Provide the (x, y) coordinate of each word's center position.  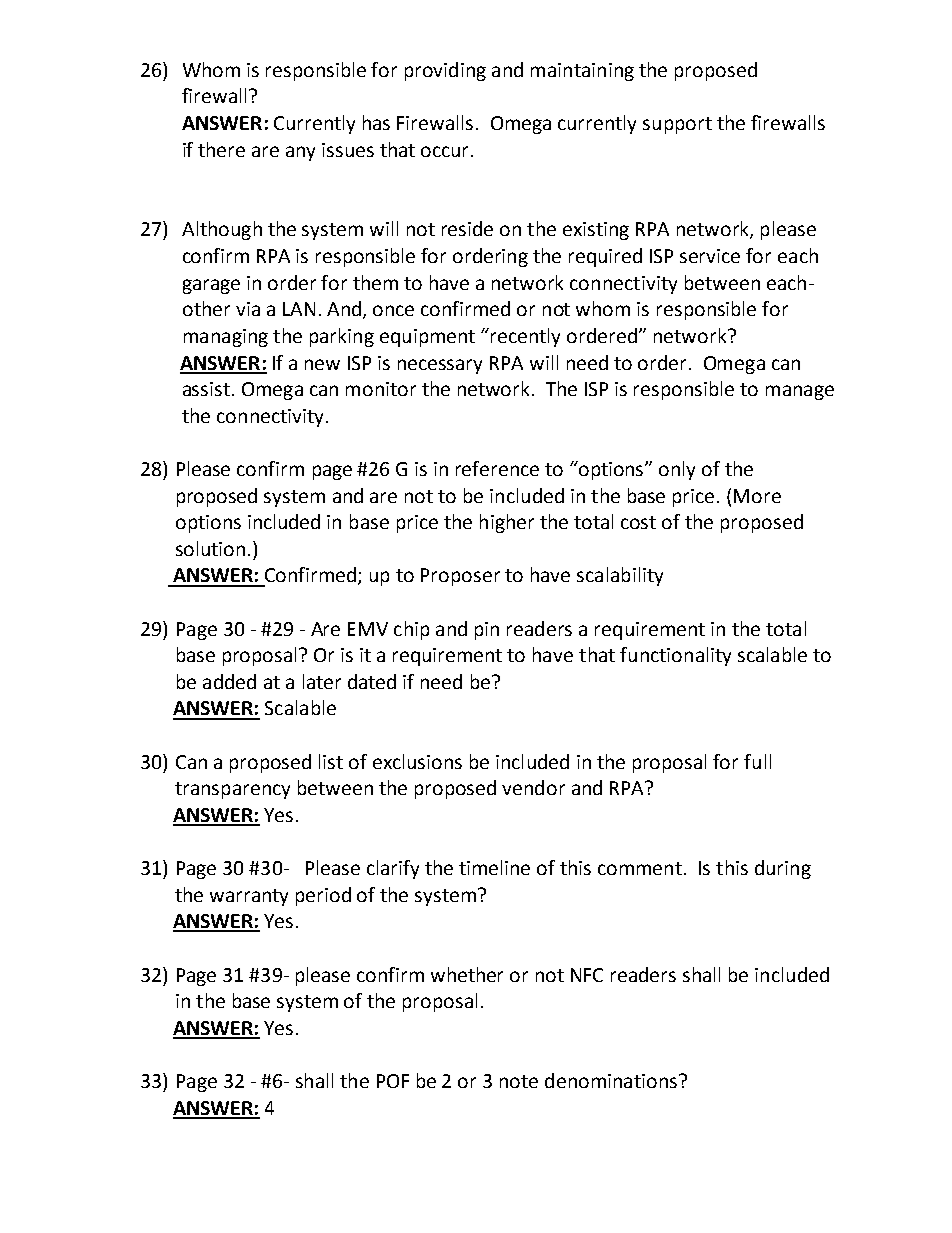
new (322, 364)
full (757, 761)
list (331, 761)
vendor (533, 787)
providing (445, 71)
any (300, 153)
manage (800, 392)
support (677, 125)
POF (393, 1081)
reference (497, 468)
